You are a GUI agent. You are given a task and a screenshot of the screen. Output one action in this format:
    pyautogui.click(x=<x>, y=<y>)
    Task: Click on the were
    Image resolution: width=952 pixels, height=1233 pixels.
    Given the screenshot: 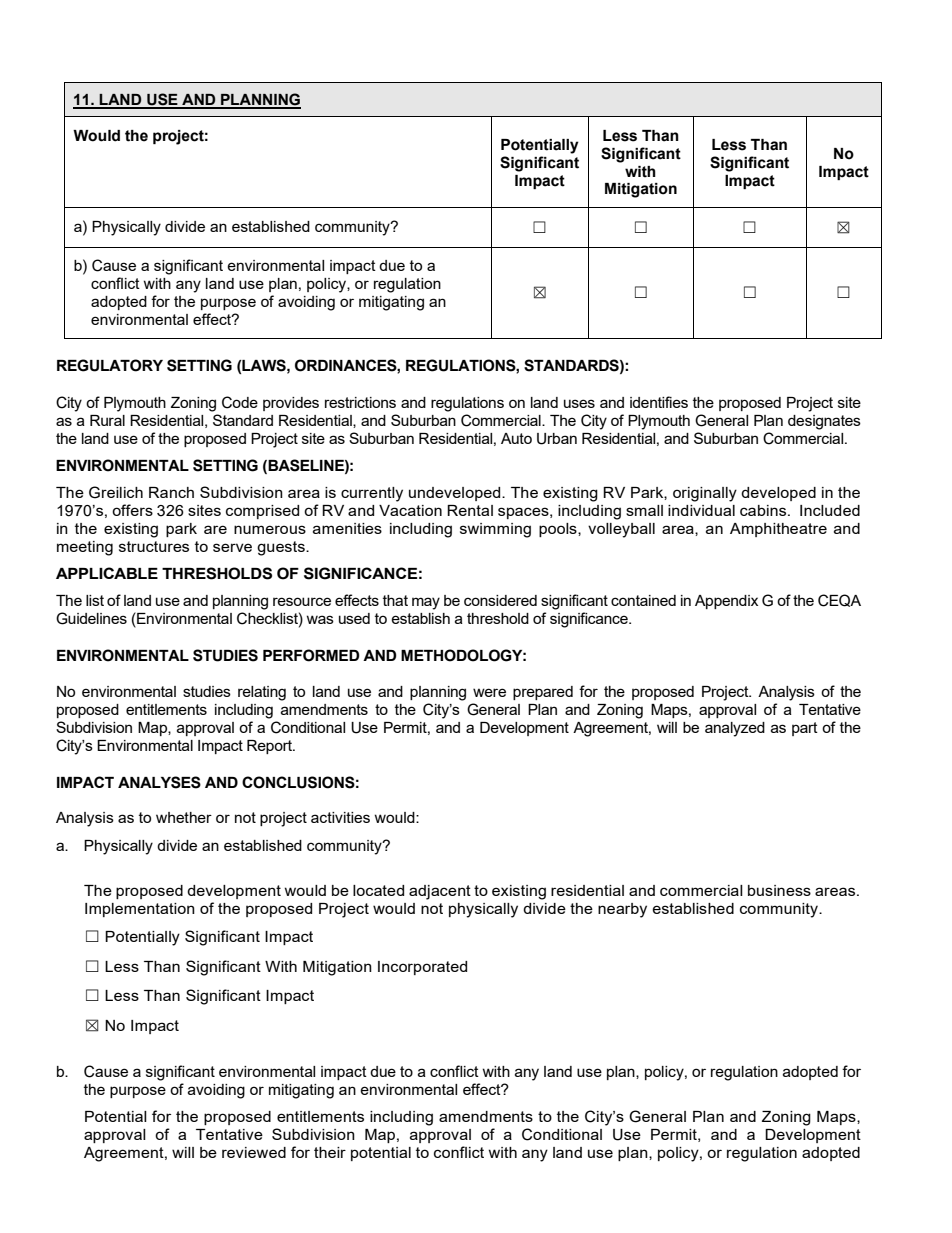 What is the action you would take?
    pyautogui.click(x=489, y=692)
